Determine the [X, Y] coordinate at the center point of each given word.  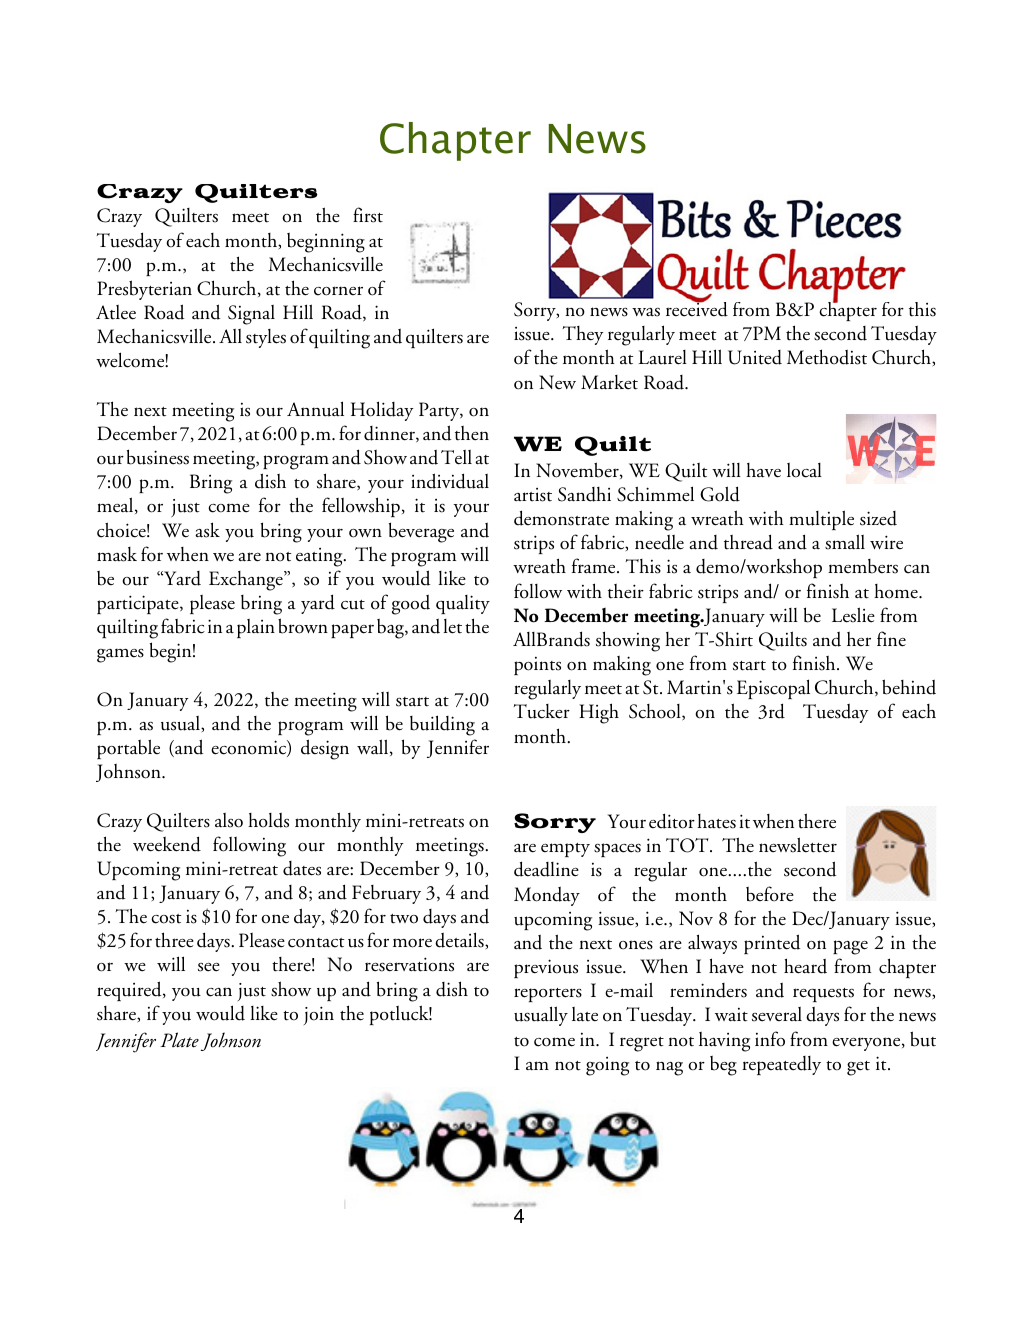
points [537, 666]
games [120, 655]
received [697, 308]
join [319, 1015]
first [368, 215]
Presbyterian [144, 290]
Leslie [853, 615]
